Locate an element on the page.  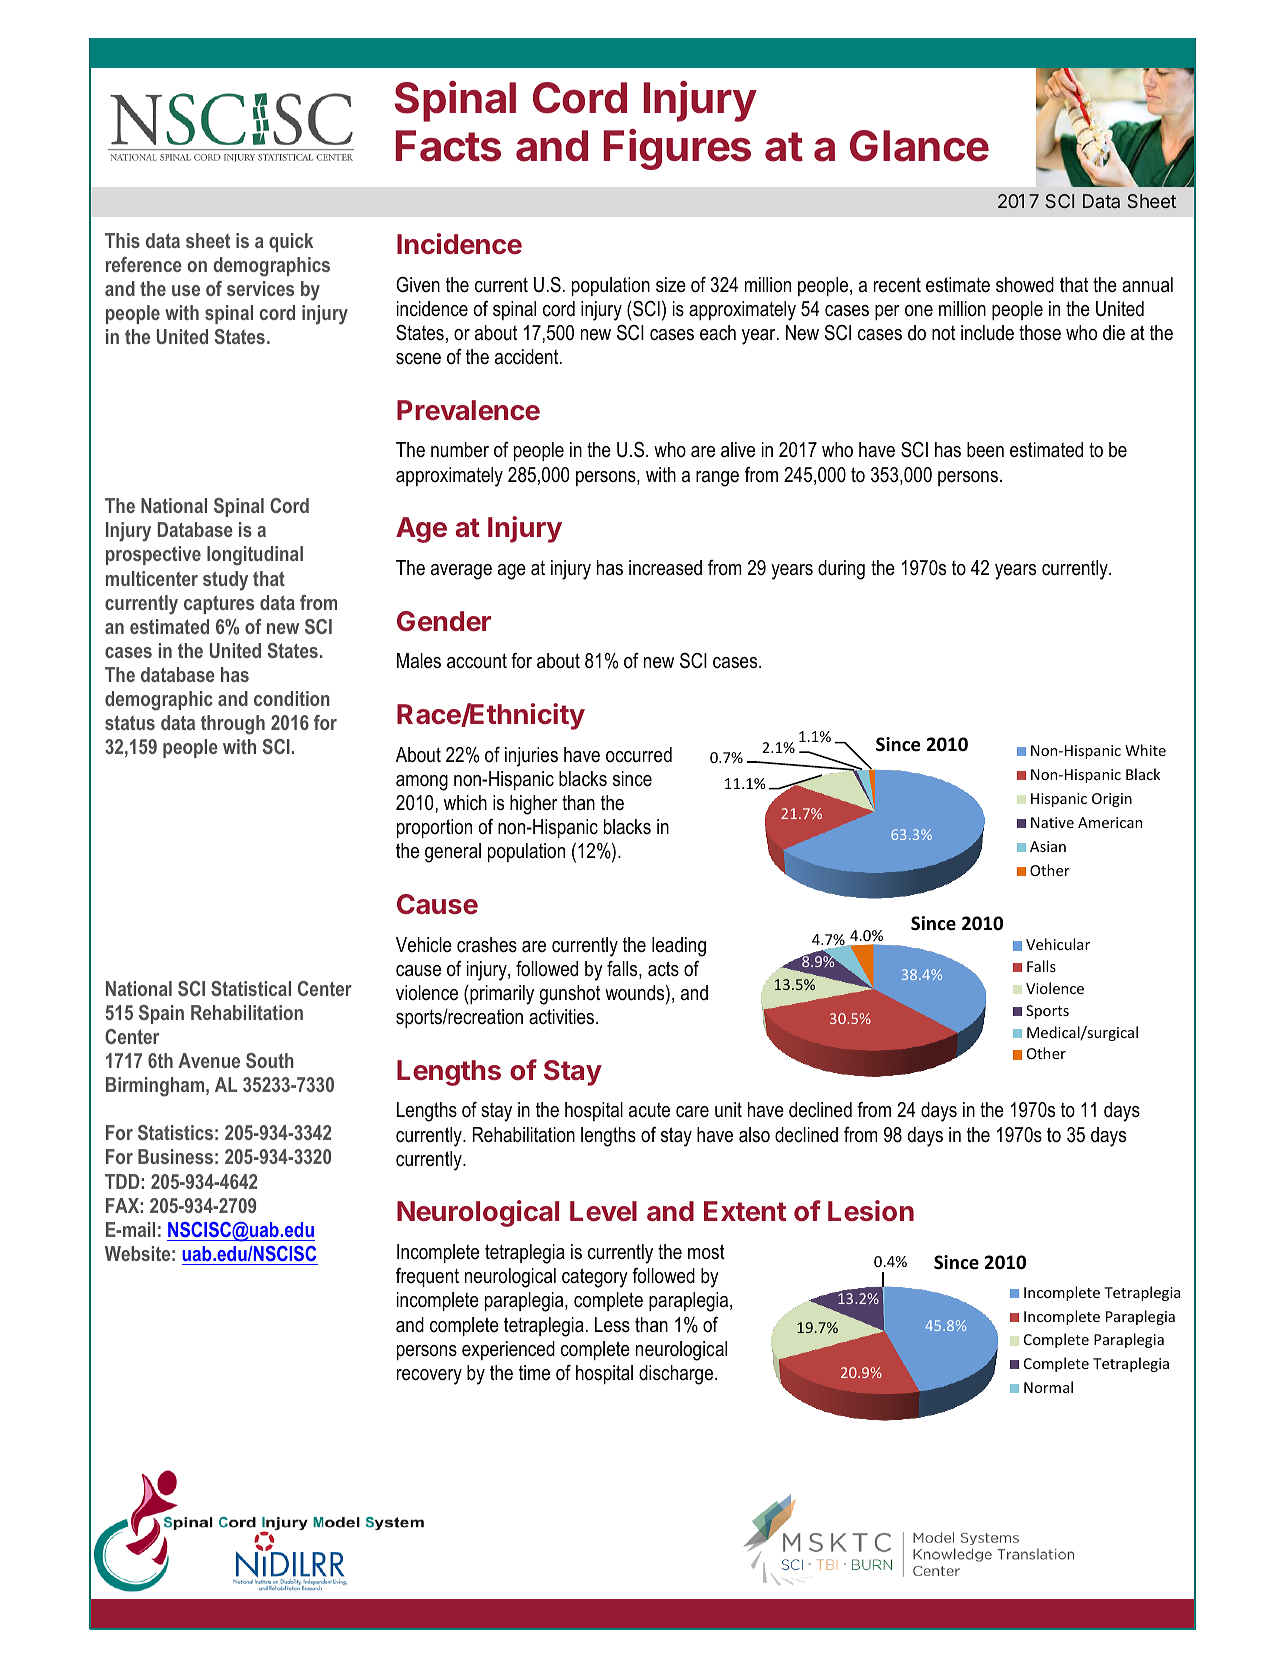
been is located at coordinates (985, 450).
